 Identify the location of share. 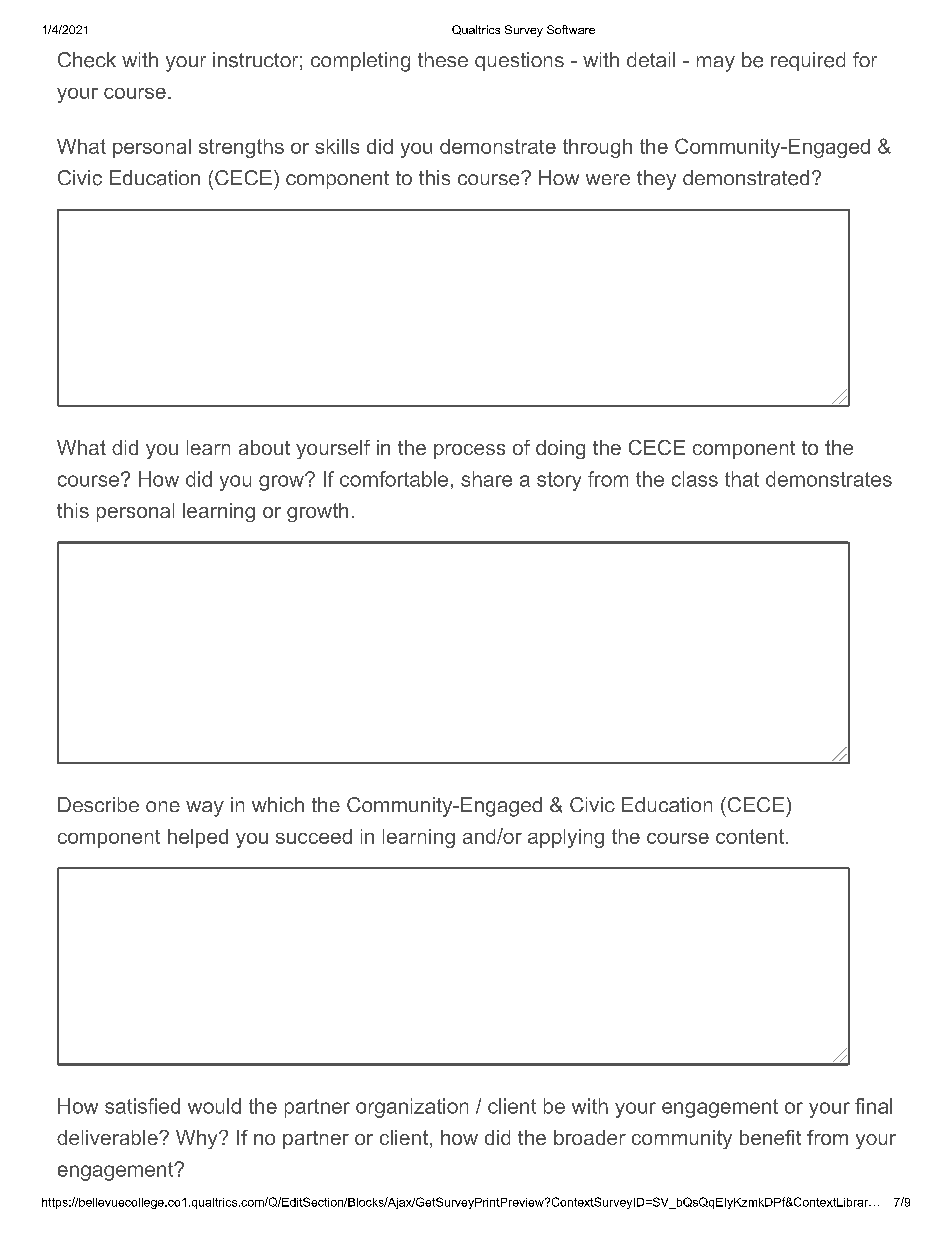
(486, 479).
